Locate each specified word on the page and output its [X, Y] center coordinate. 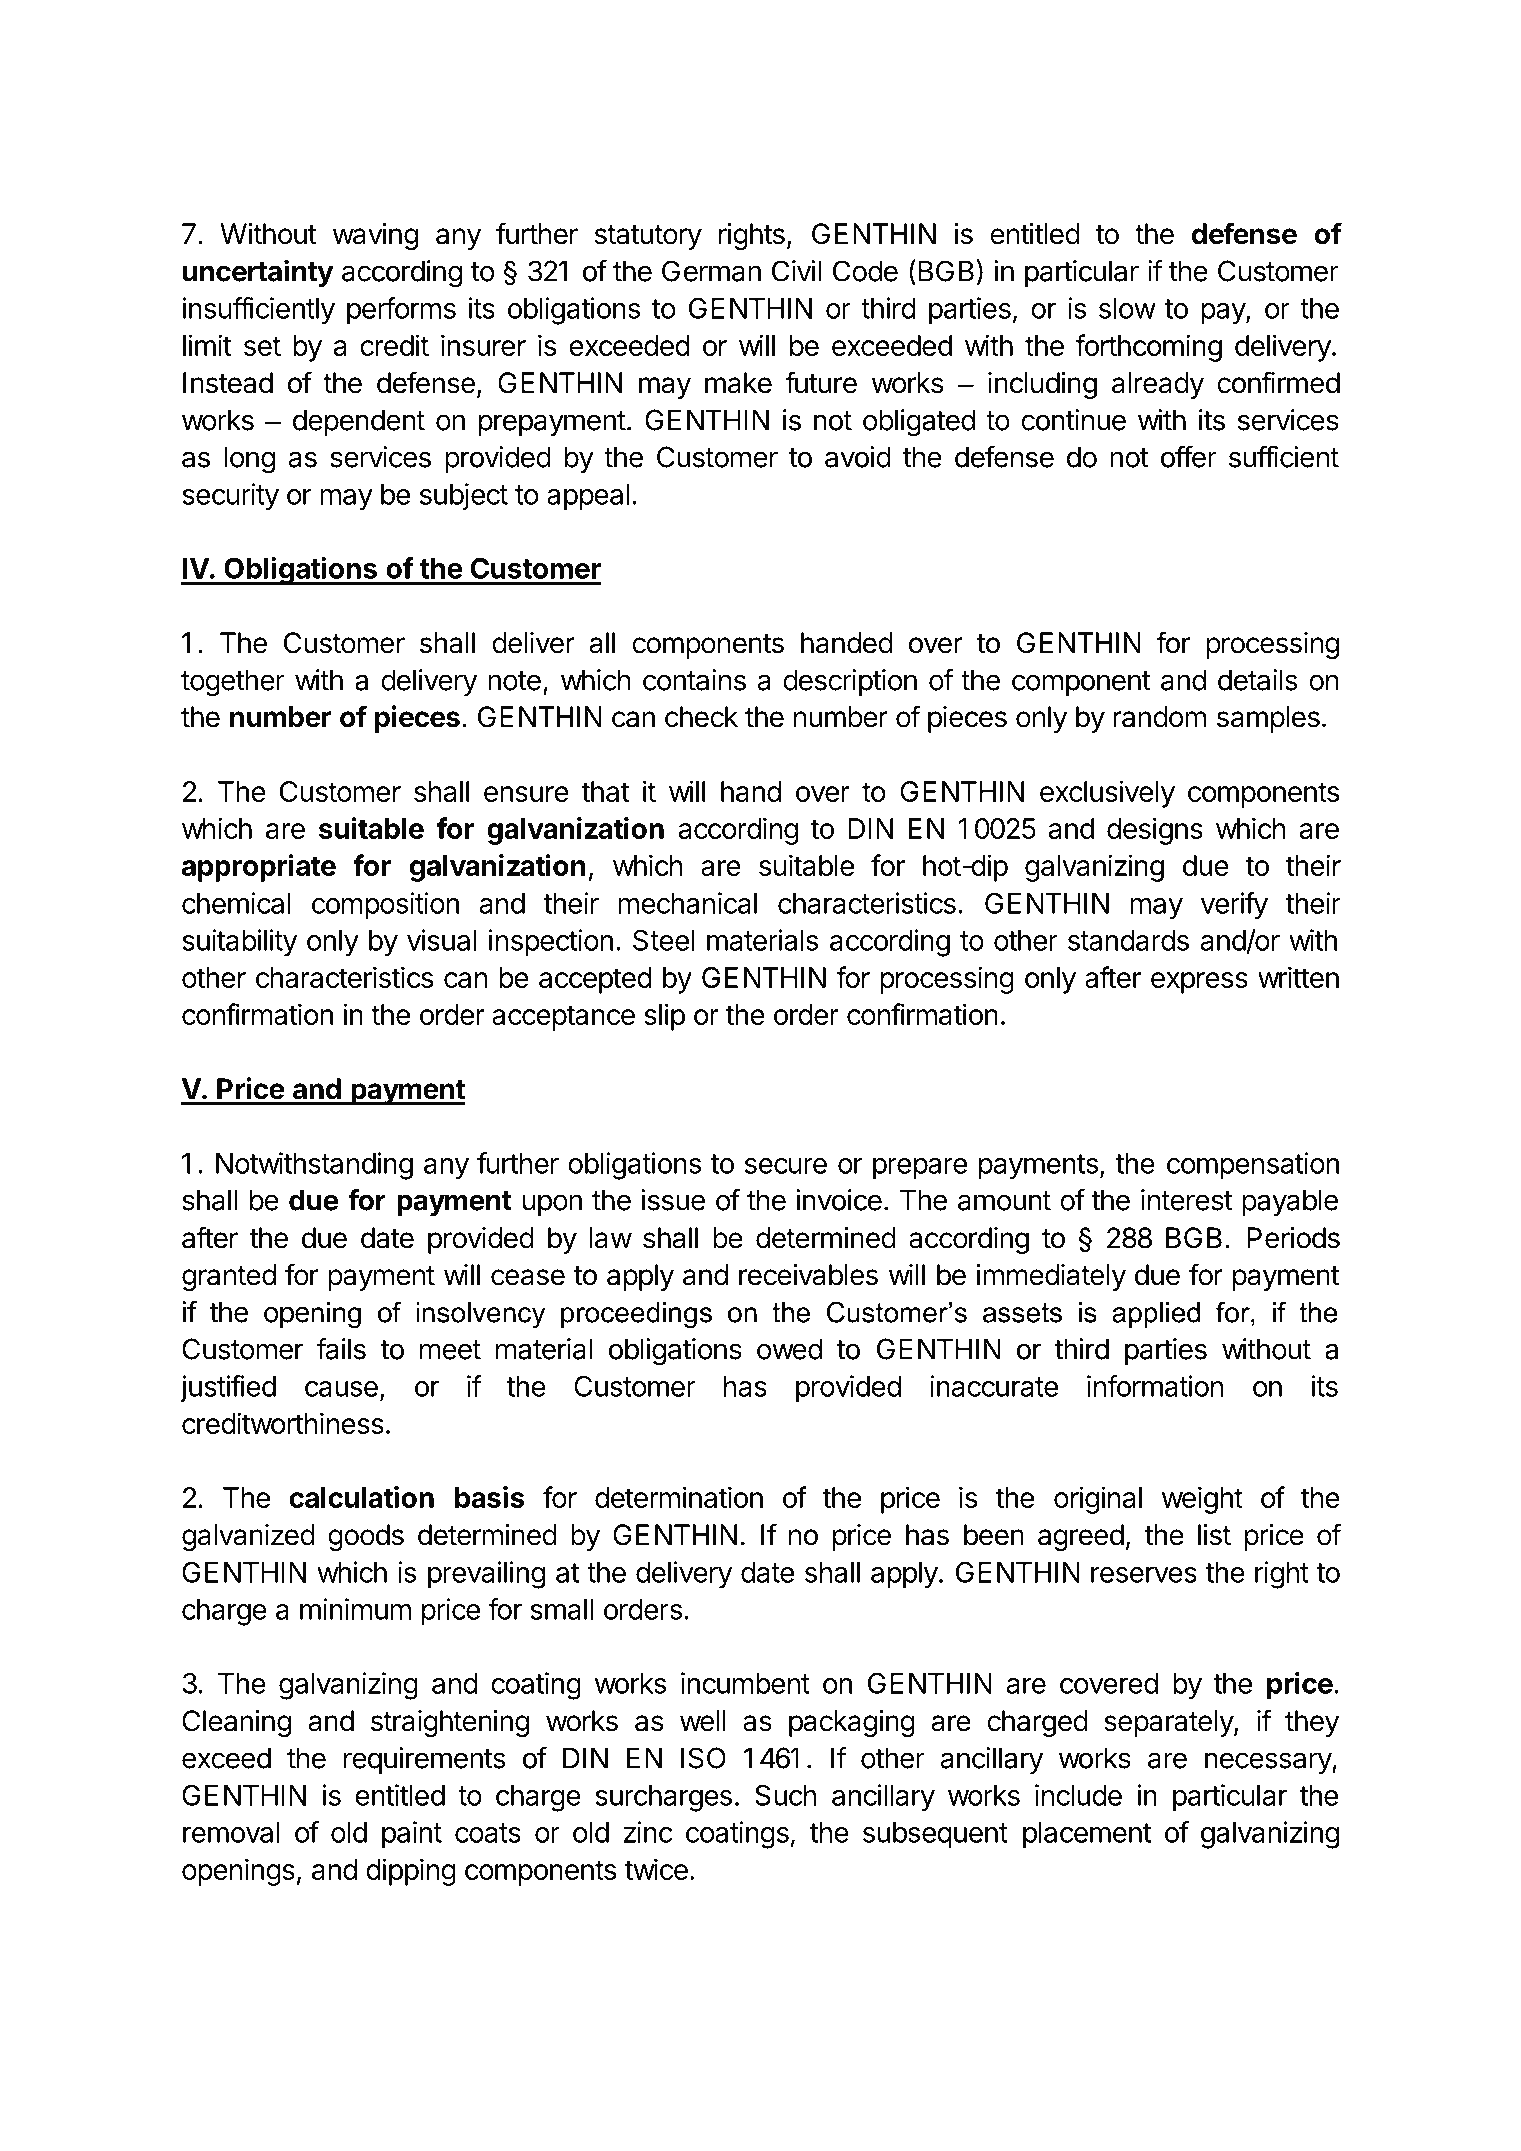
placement [1087, 1835]
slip [664, 1017]
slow [1127, 308]
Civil [796, 271]
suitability [239, 943]
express [1199, 983]
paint [412, 1835]
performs [401, 311]
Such [786, 1795]
